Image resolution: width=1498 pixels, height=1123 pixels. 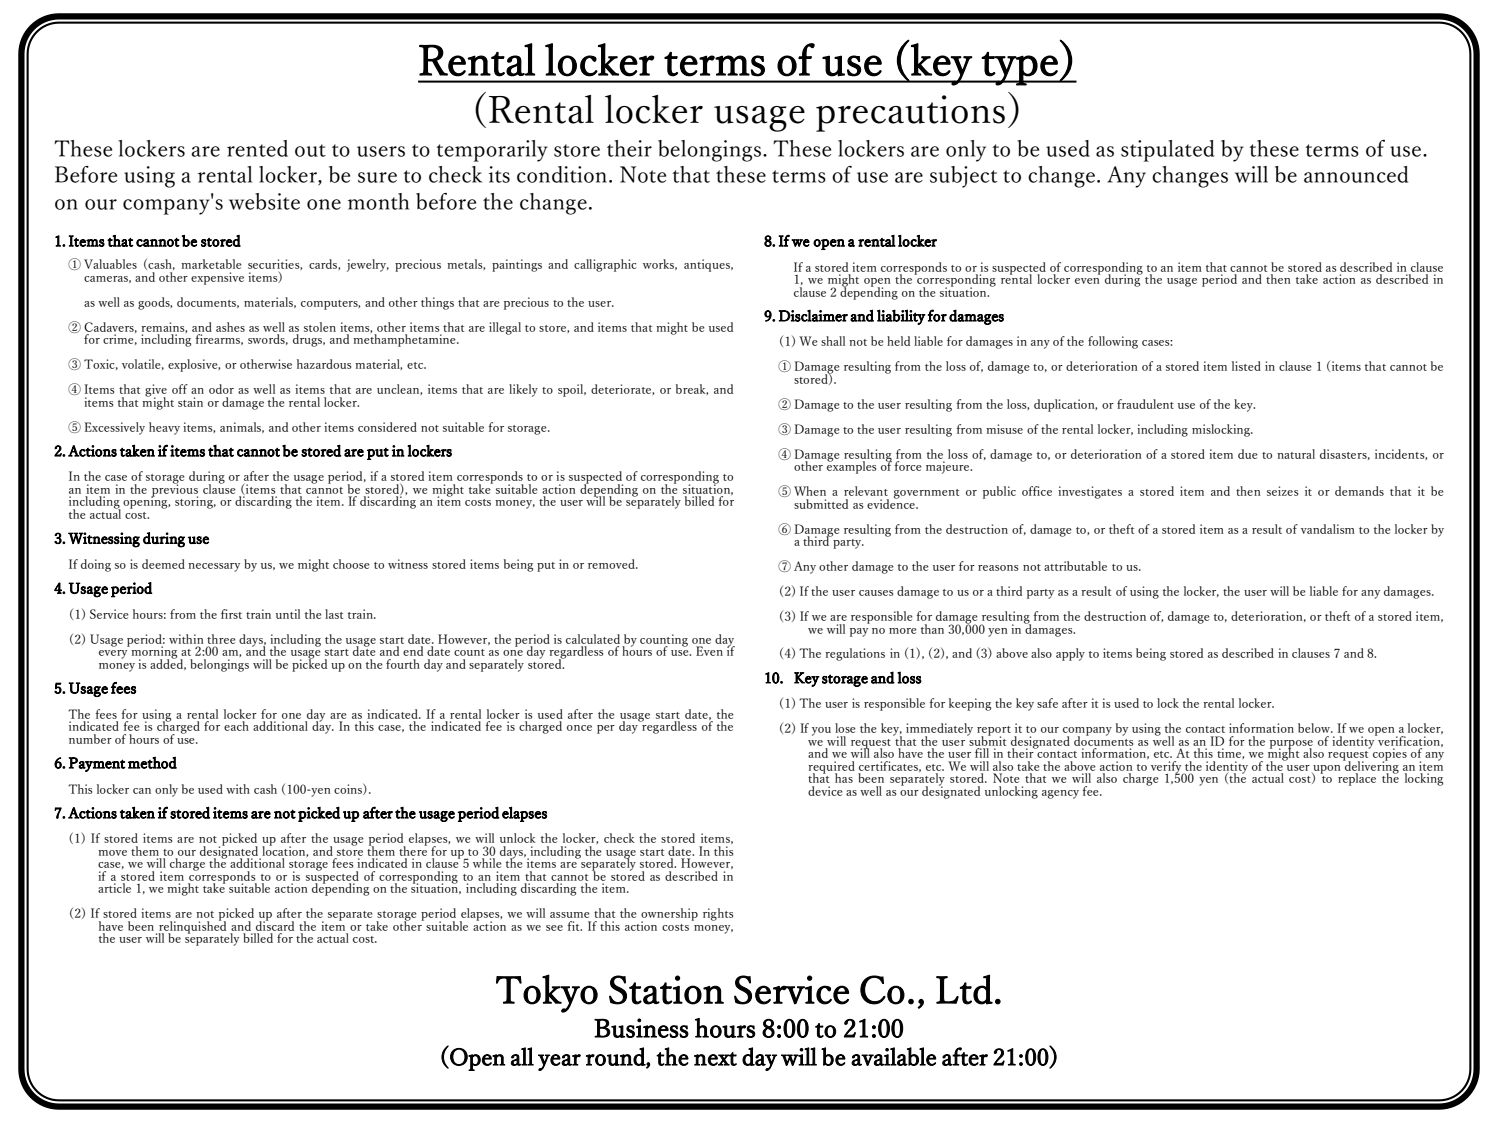 I want to click on rented, so click(x=257, y=148).
